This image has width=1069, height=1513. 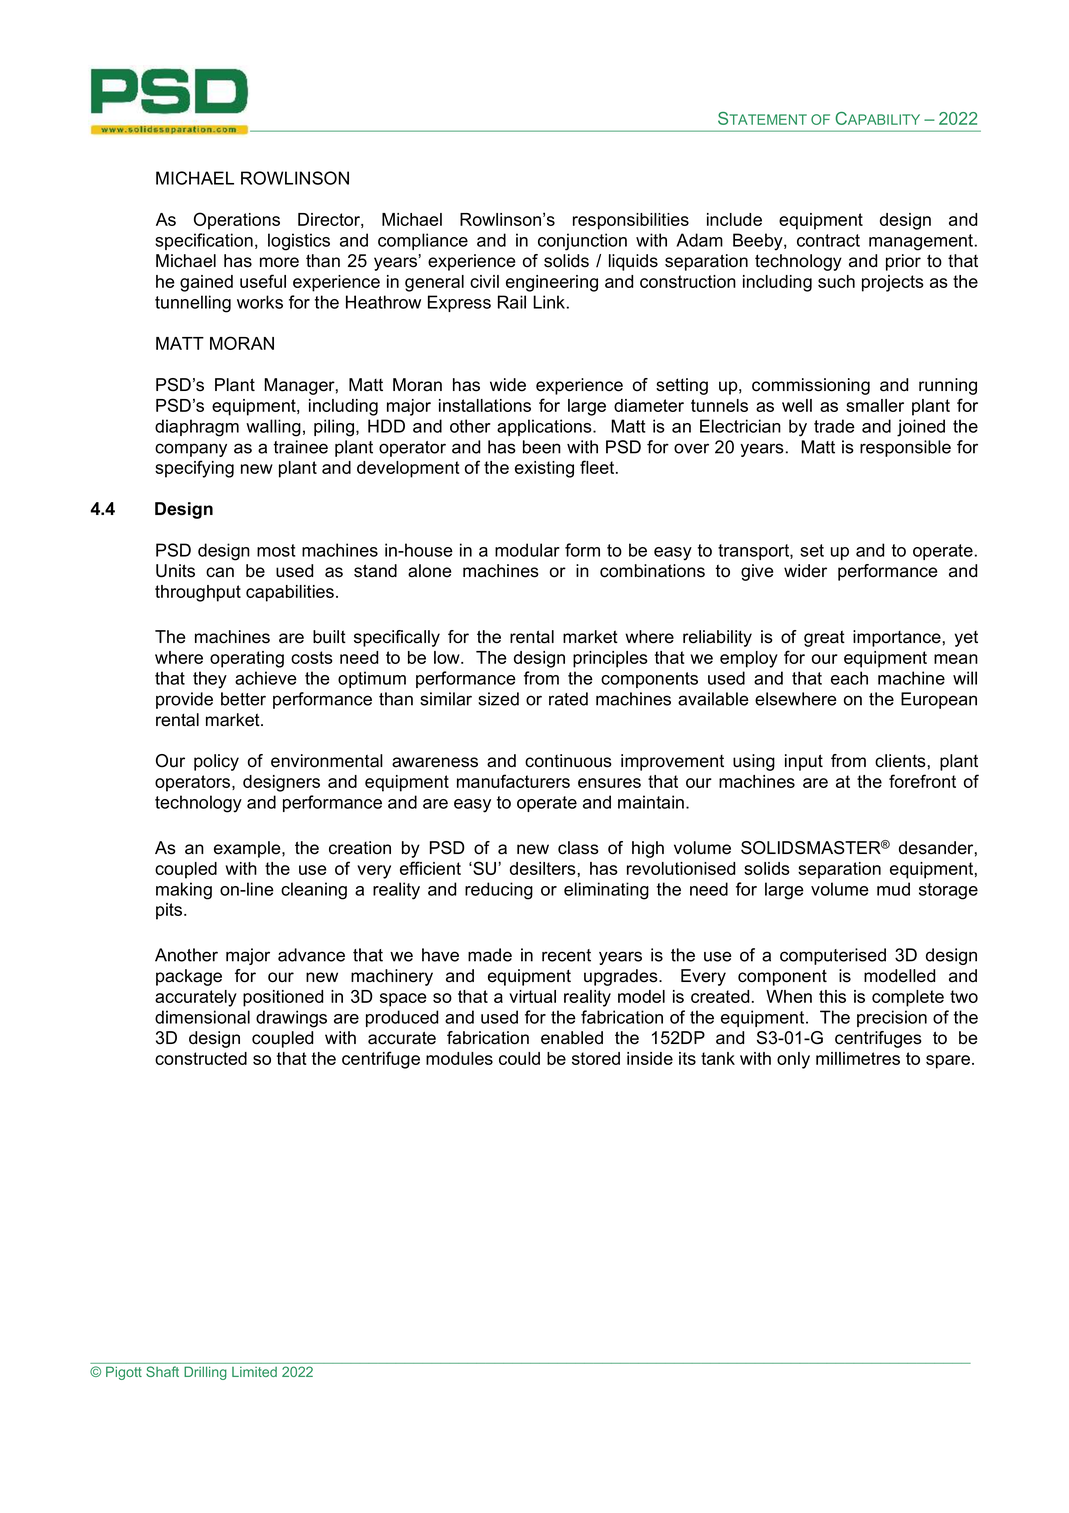 What do you see at coordinates (216, 762) in the image?
I see `policy` at bounding box center [216, 762].
